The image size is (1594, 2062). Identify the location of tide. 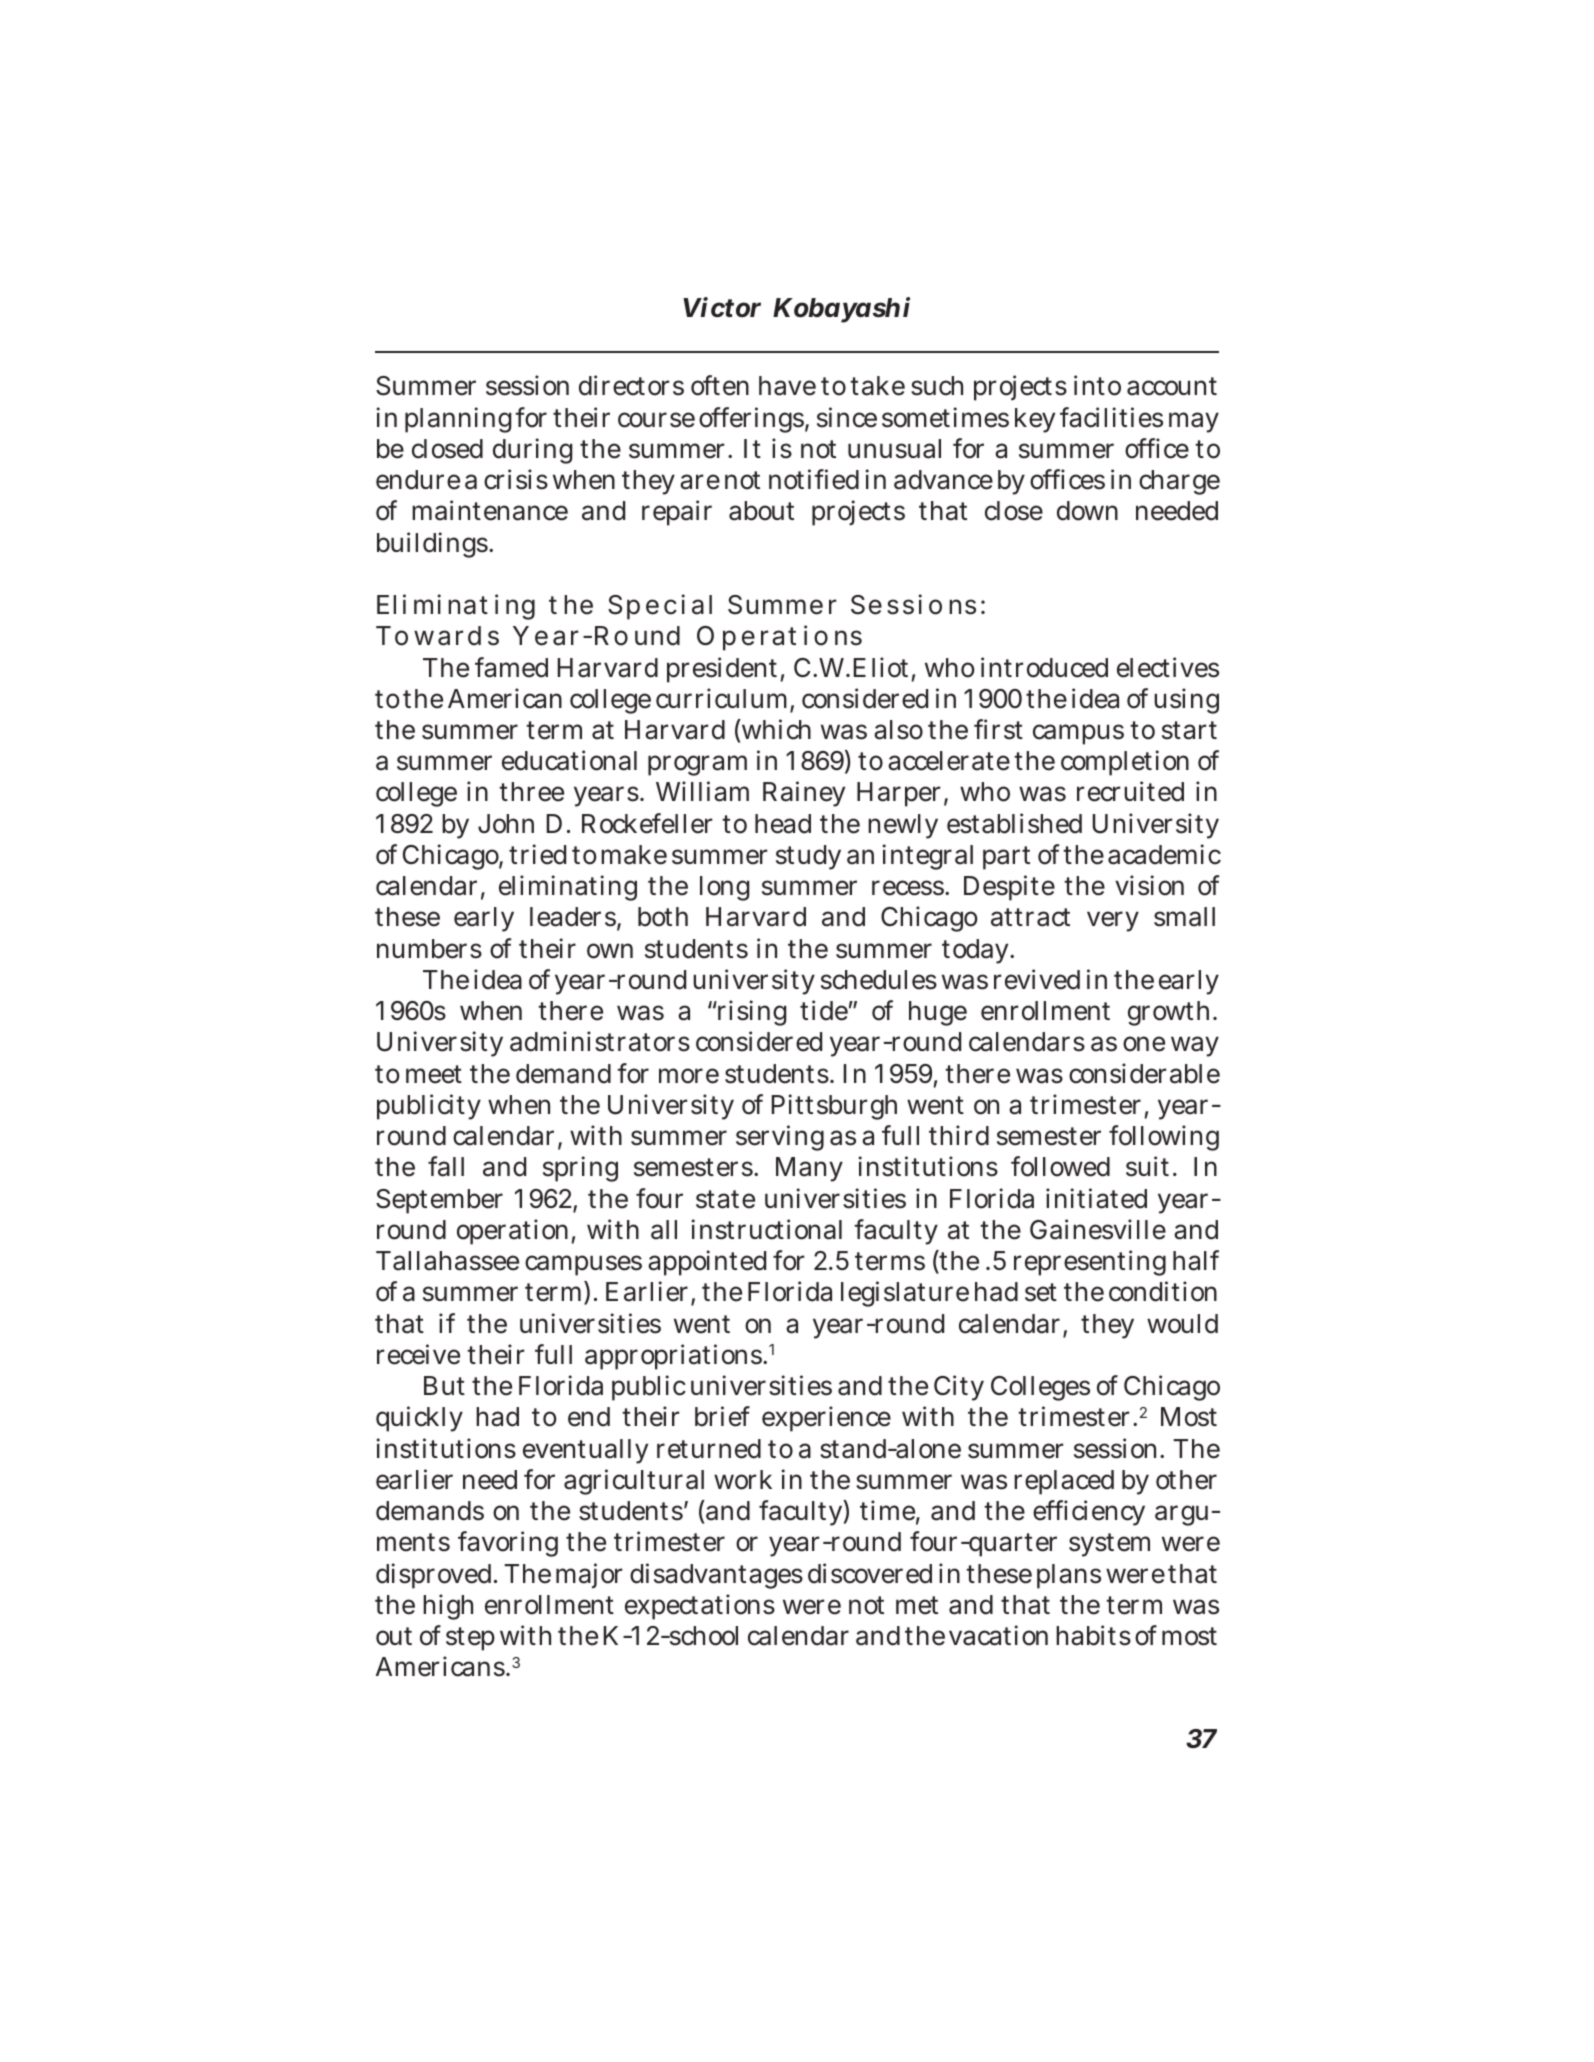
(824, 1010).
